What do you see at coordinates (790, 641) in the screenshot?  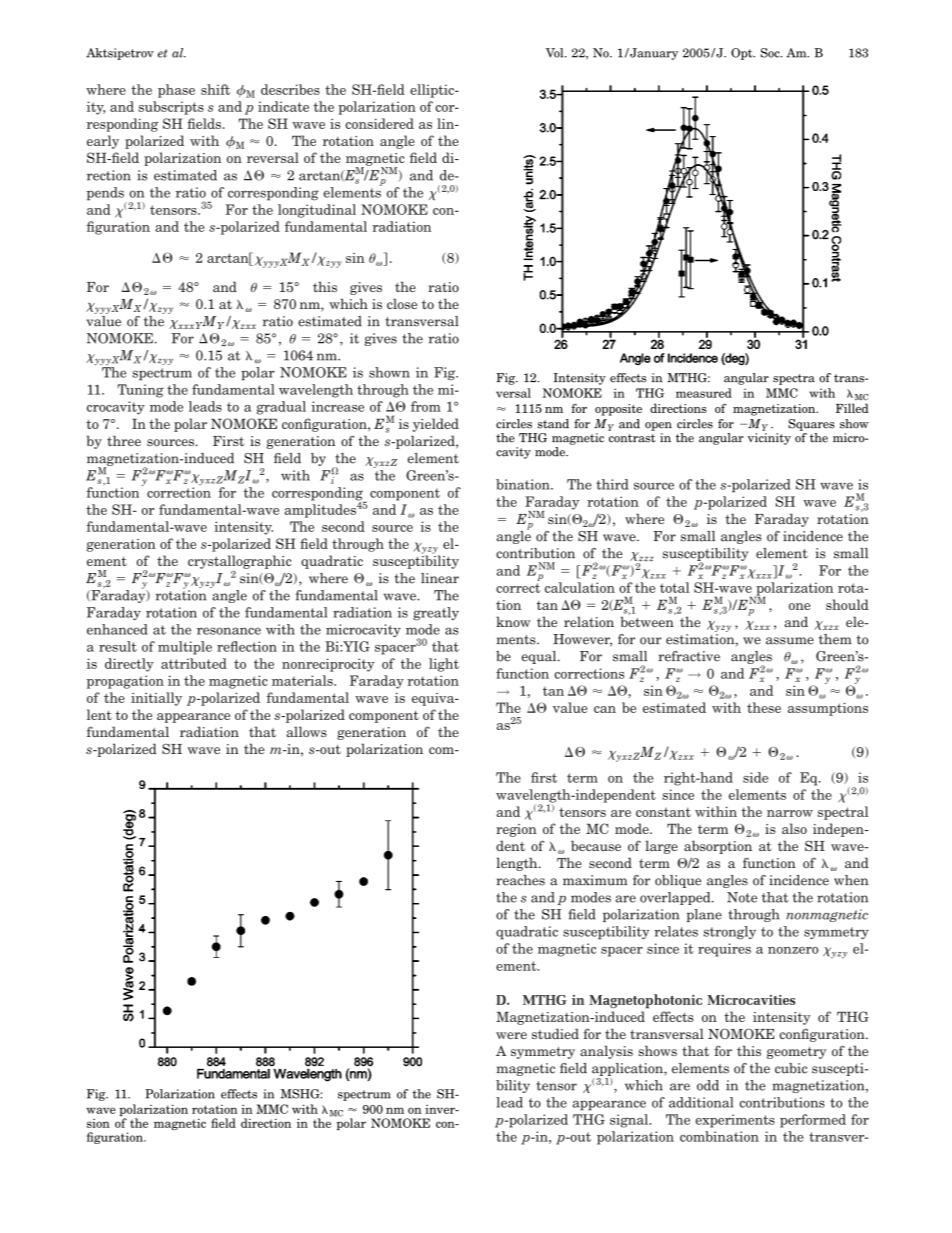 I see `assume` at bounding box center [790, 641].
